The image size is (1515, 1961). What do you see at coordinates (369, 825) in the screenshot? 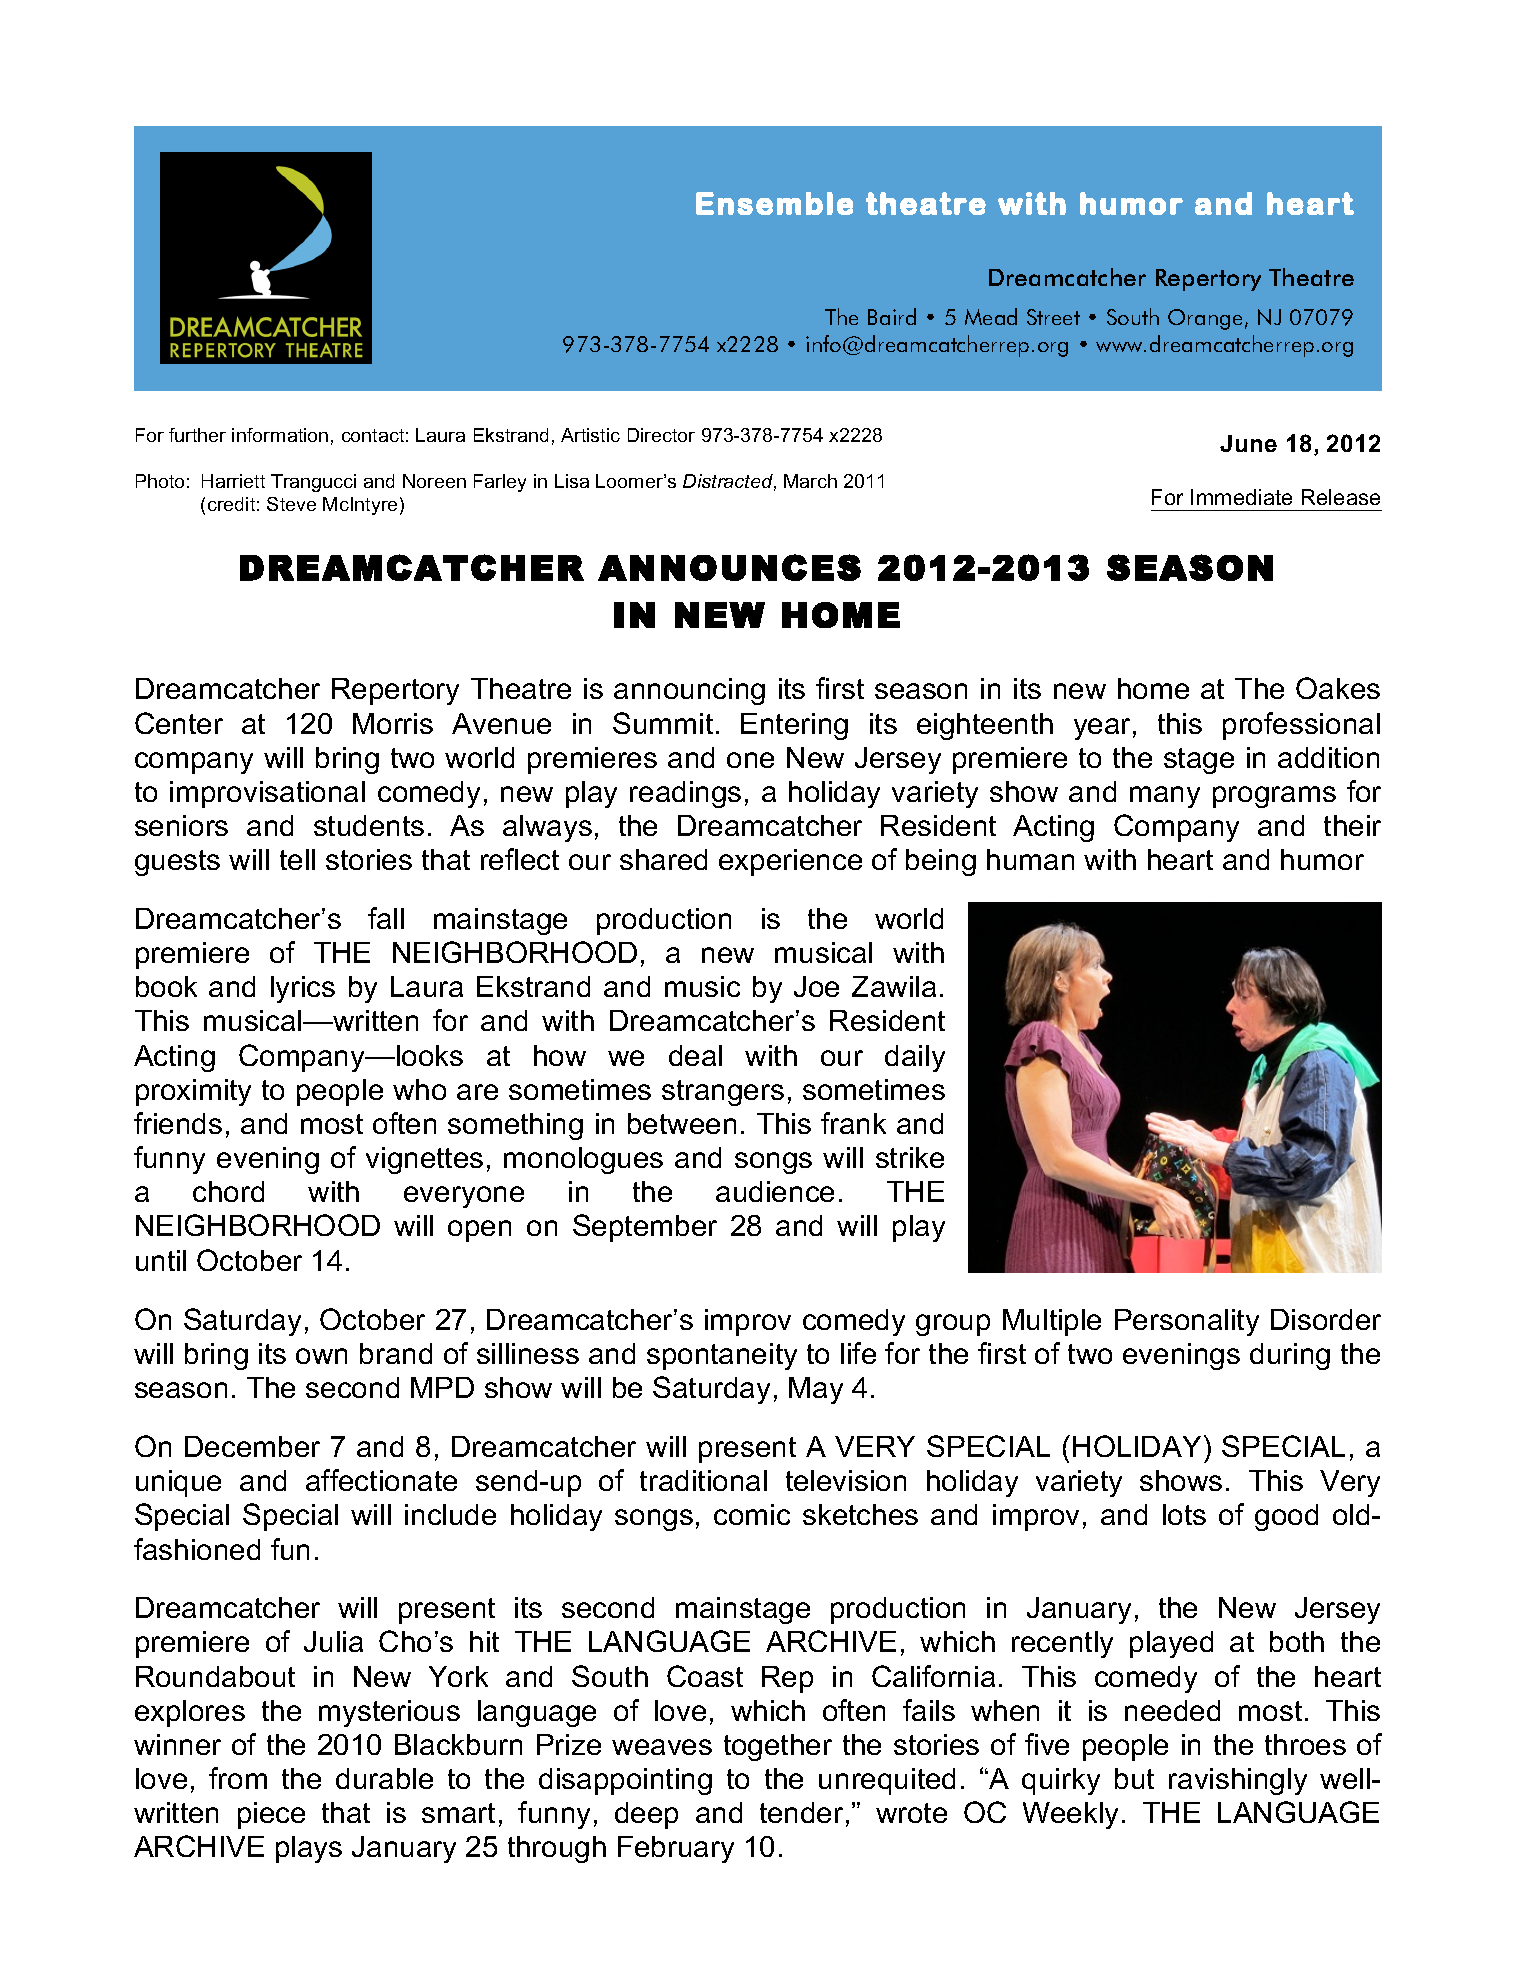
I see `students` at bounding box center [369, 825].
